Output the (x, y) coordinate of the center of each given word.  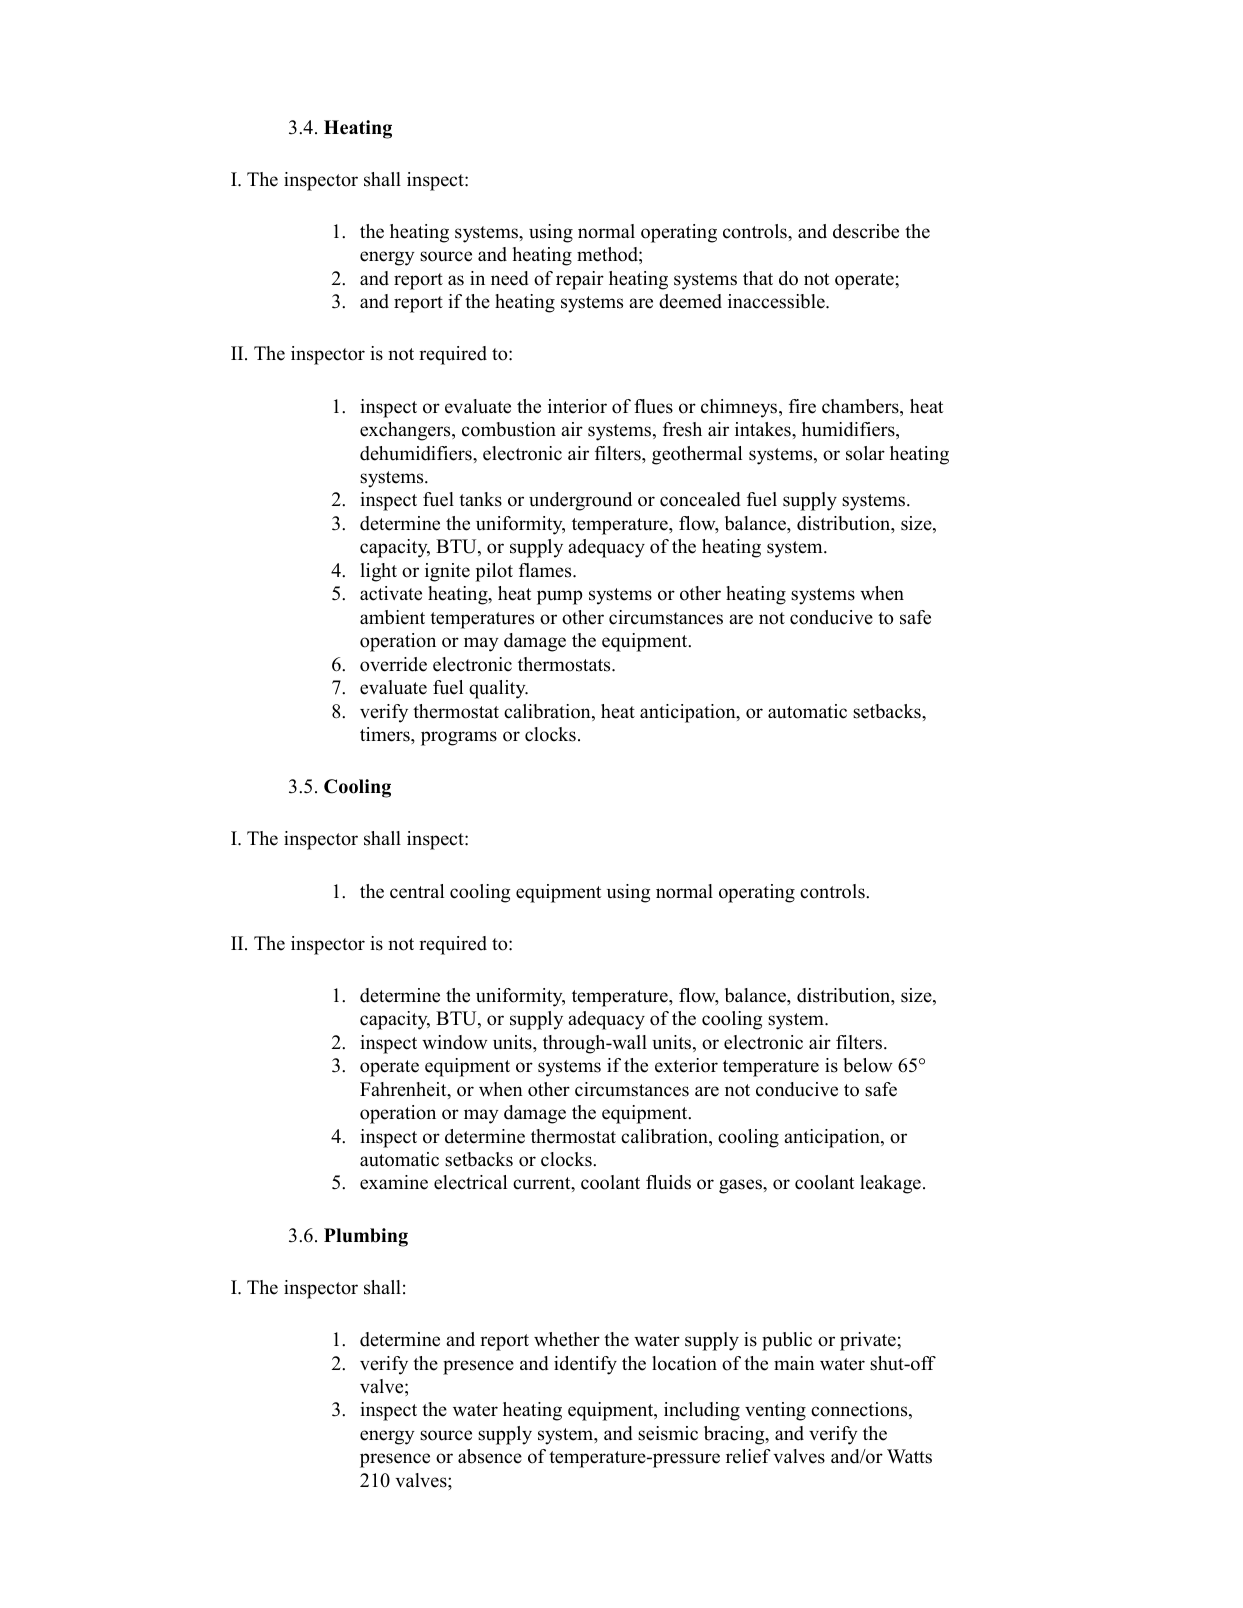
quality (498, 689)
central (417, 891)
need (510, 278)
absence (490, 1456)
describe (866, 231)
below (868, 1065)
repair (580, 280)
